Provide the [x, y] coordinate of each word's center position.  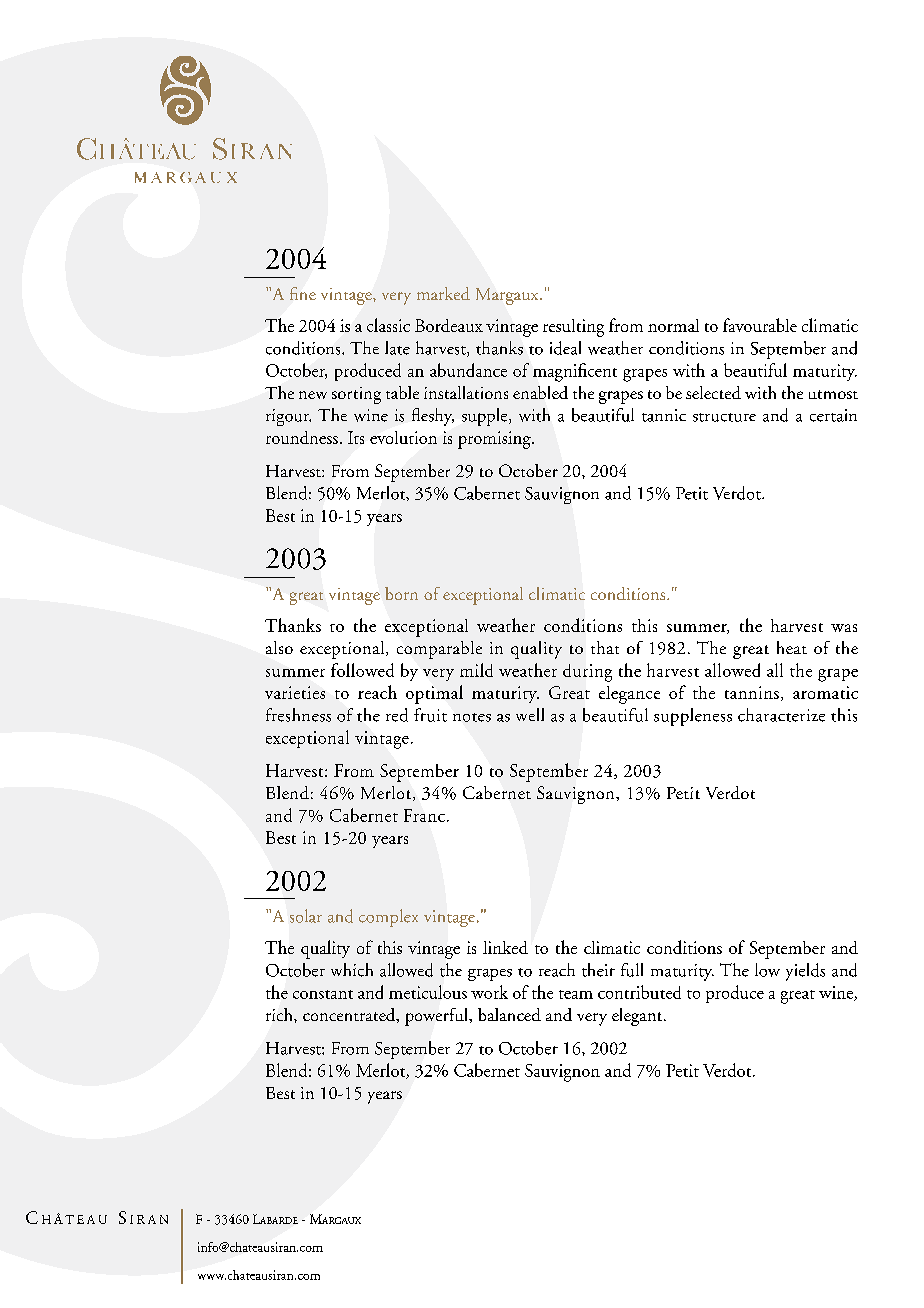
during [587, 673]
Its [356, 437]
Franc [424, 815]
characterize [781, 715]
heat [792, 647]
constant [323, 994]
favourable [760, 325]
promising [495, 440]
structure [724, 417]
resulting [573, 328]
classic [388, 325]
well [530, 714]
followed [362, 670]
